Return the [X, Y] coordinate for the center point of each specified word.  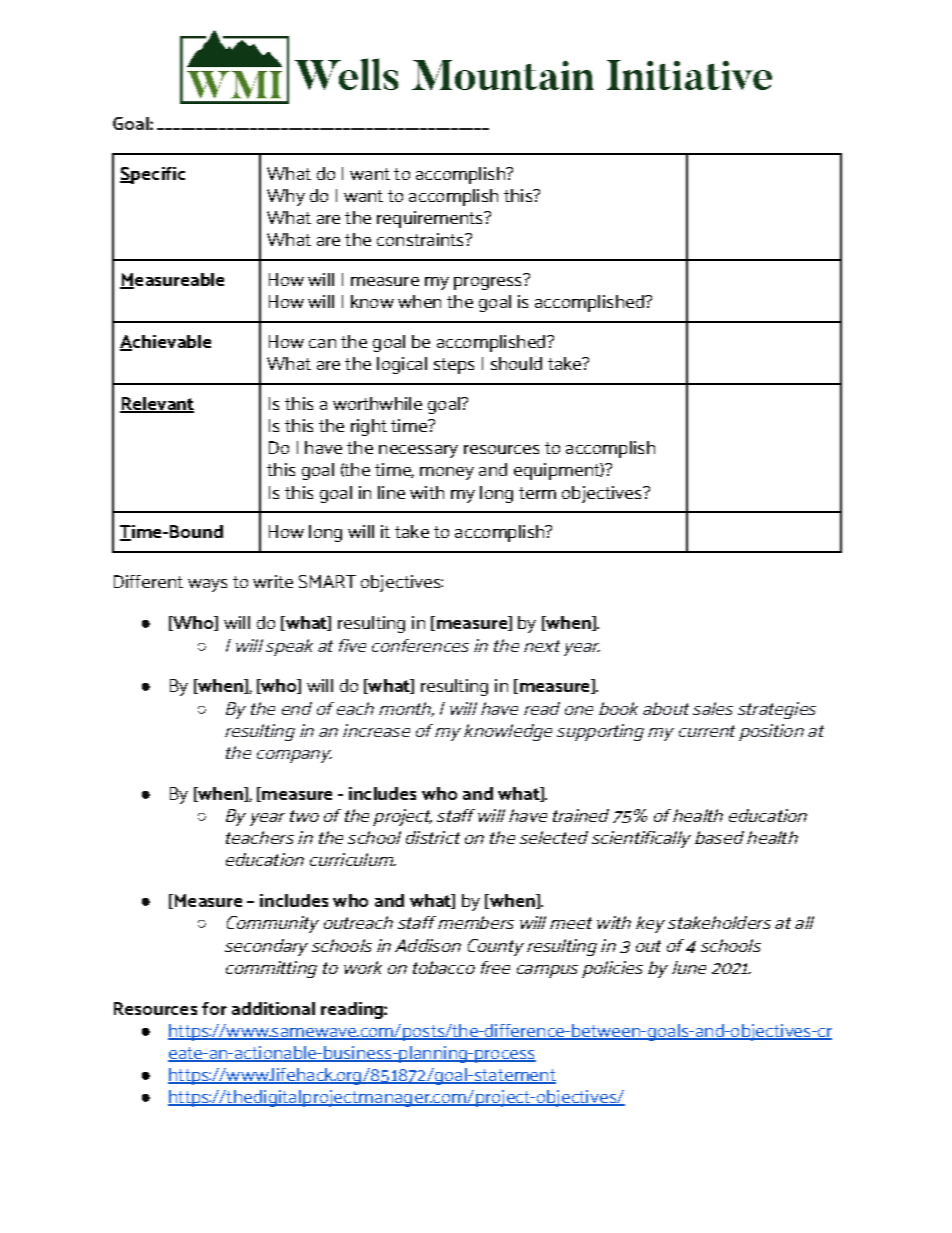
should [516, 363]
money [447, 473]
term [537, 493]
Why [286, 197]
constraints [421, 239]
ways [207, 585]
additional [273, 1008]
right [369, 427]
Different [148, 581]
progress [489, 282]
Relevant [157, 405]
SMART [327, 581]
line [391, 492]
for [214, 1008]
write [273, 581]
